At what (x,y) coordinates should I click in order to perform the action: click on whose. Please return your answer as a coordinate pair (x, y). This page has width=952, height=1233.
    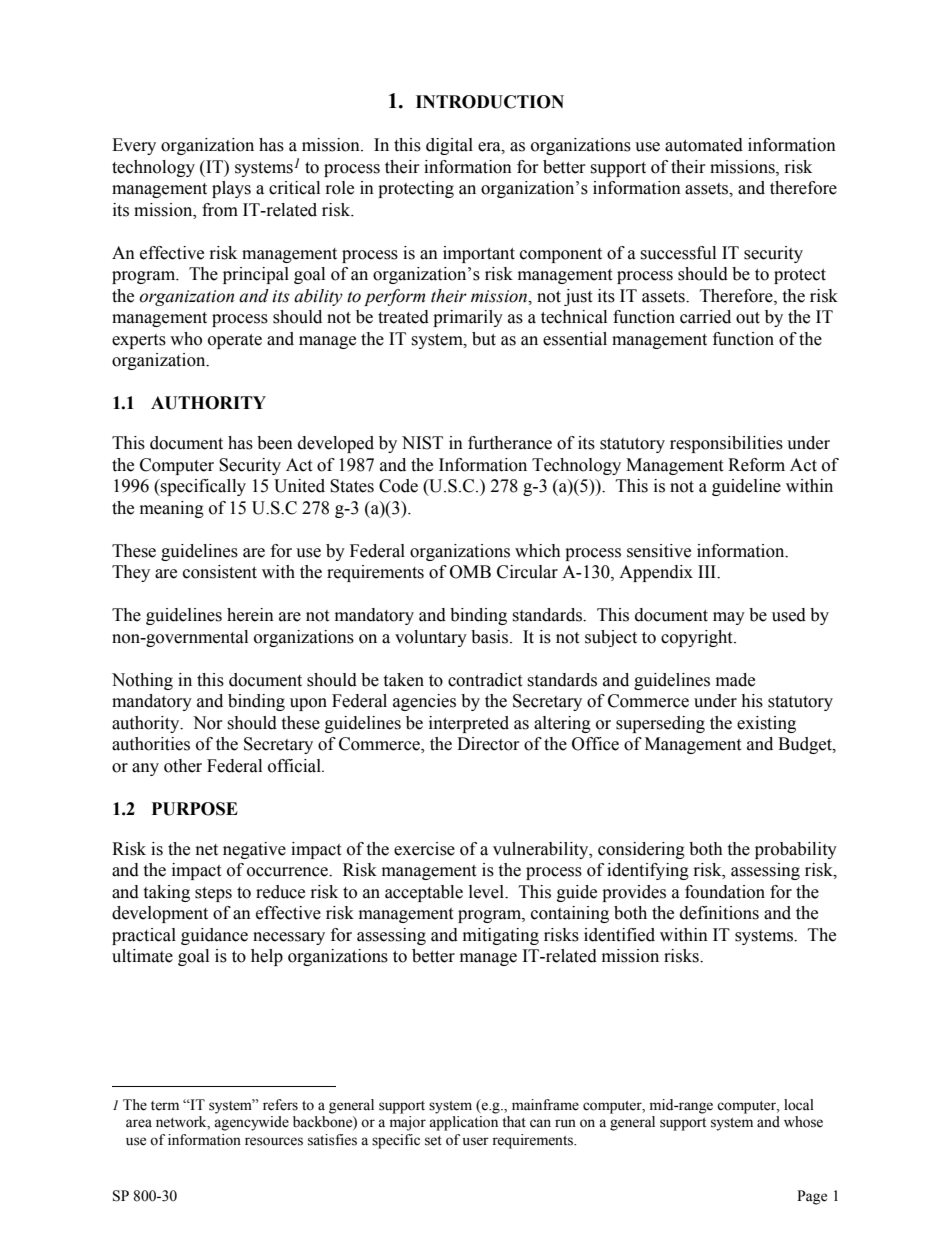
    Looking at the image, I should click on (803, 1122).
